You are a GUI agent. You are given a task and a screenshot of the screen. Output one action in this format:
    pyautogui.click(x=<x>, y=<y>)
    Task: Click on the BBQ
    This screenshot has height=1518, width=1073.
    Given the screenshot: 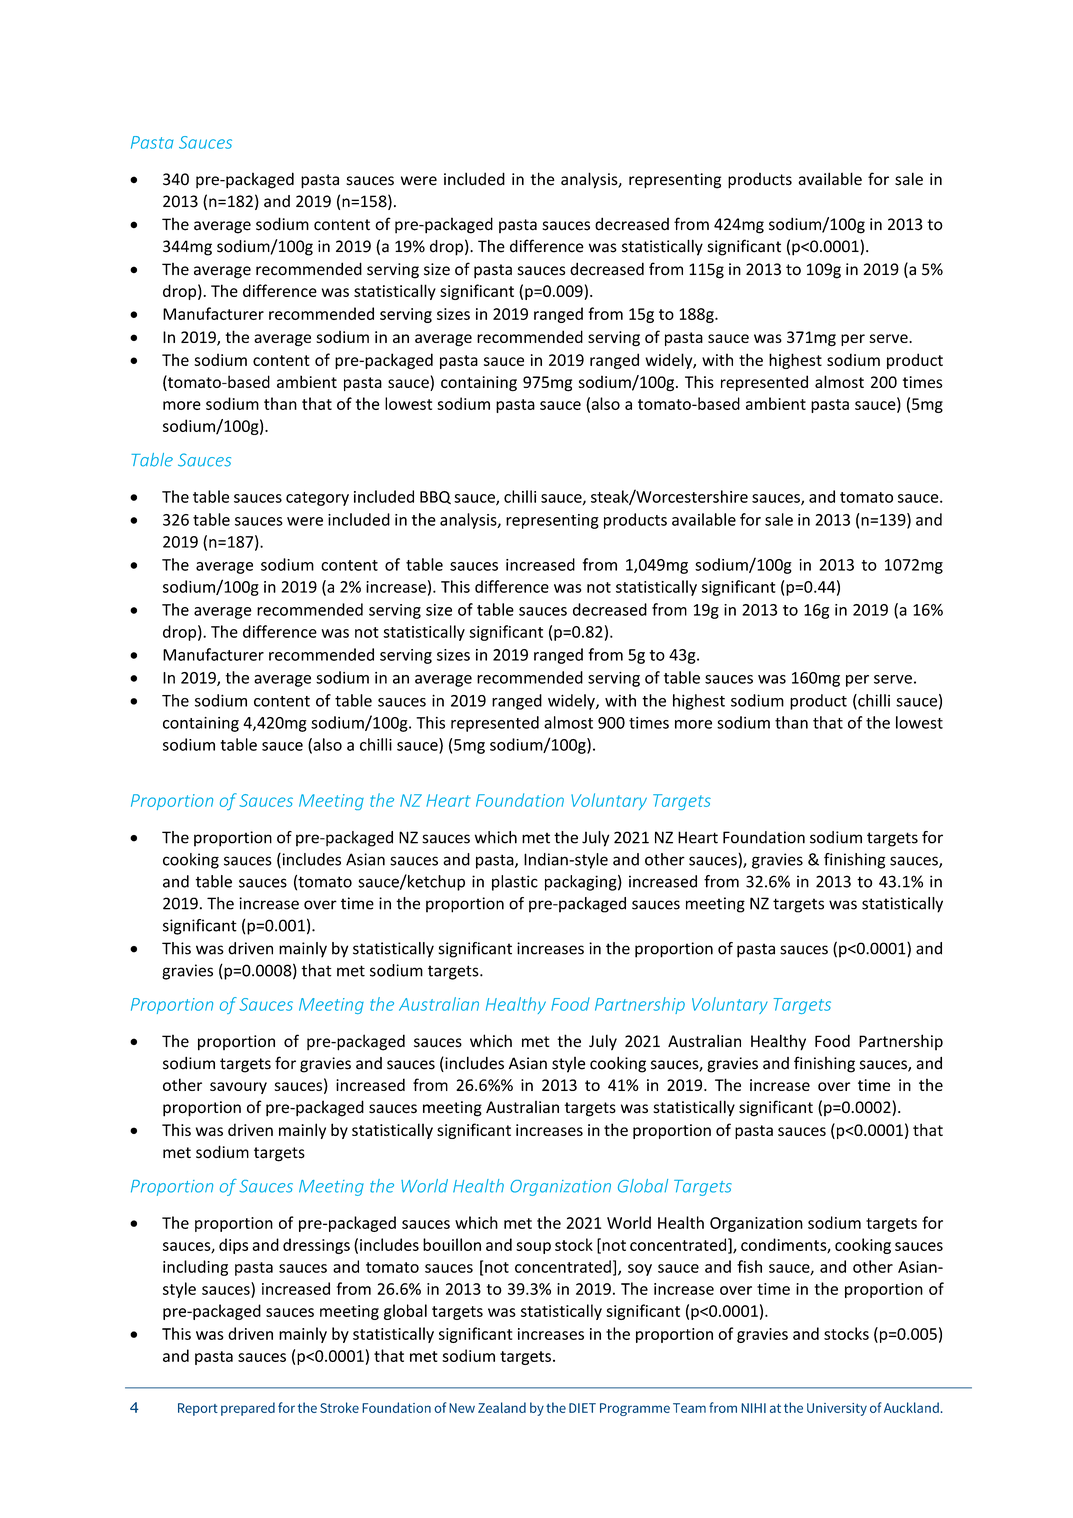 What is the action you would take?
    pyautogui.click(x=435, y=497)
